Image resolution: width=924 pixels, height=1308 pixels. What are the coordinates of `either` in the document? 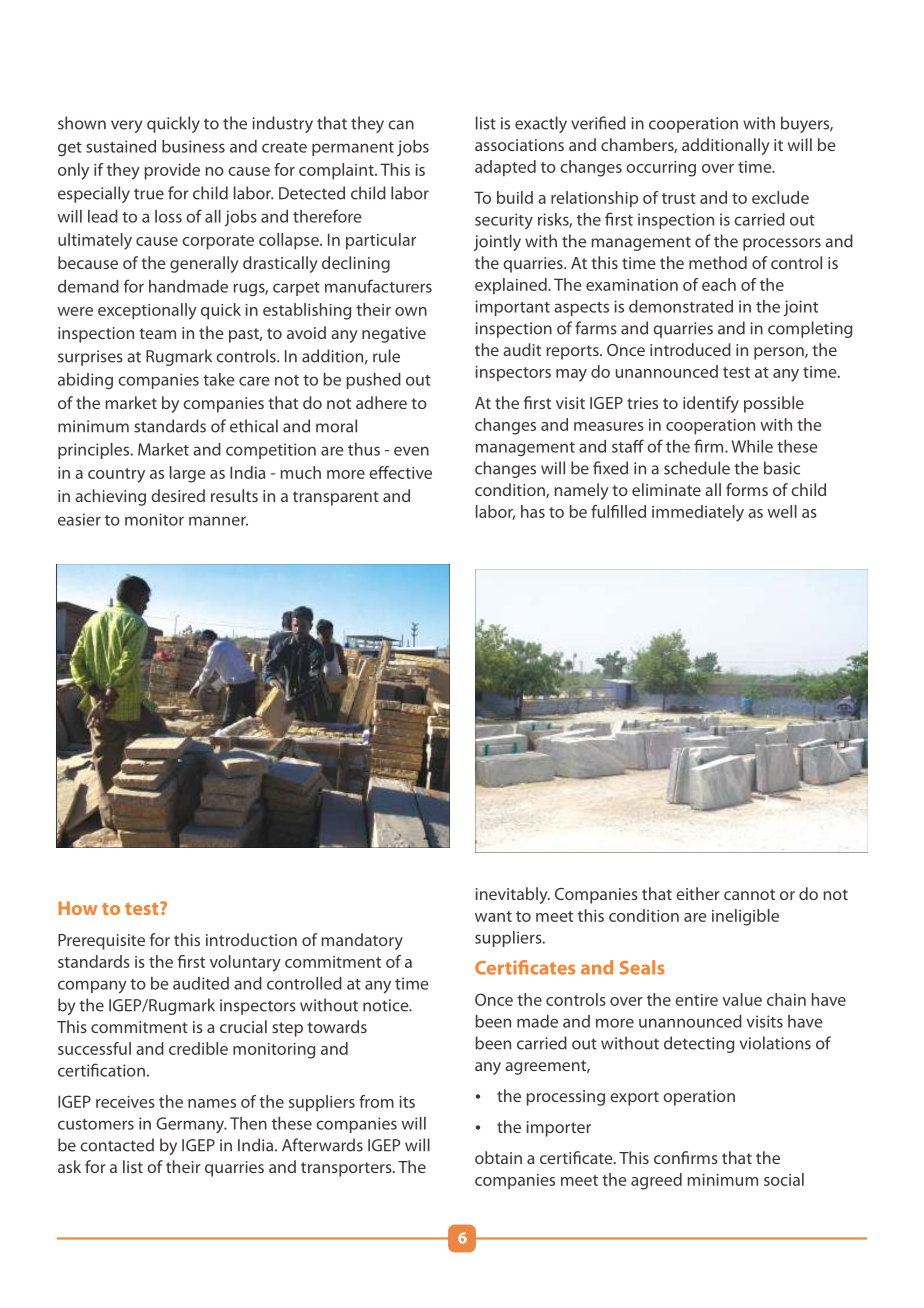 It's located at (698, 893).
